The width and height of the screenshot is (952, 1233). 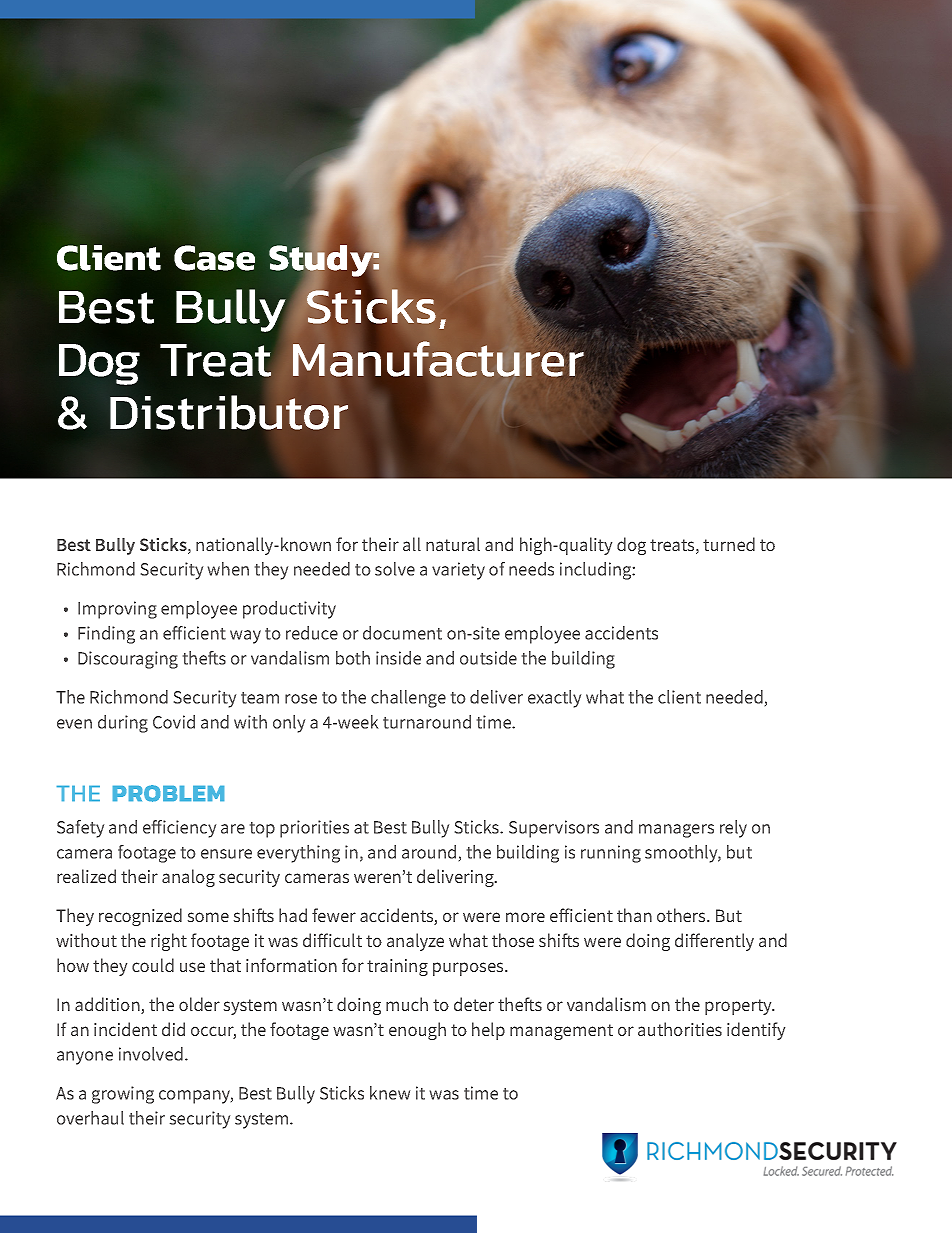 I want to click on analyze, so click(x=415, y=942).
